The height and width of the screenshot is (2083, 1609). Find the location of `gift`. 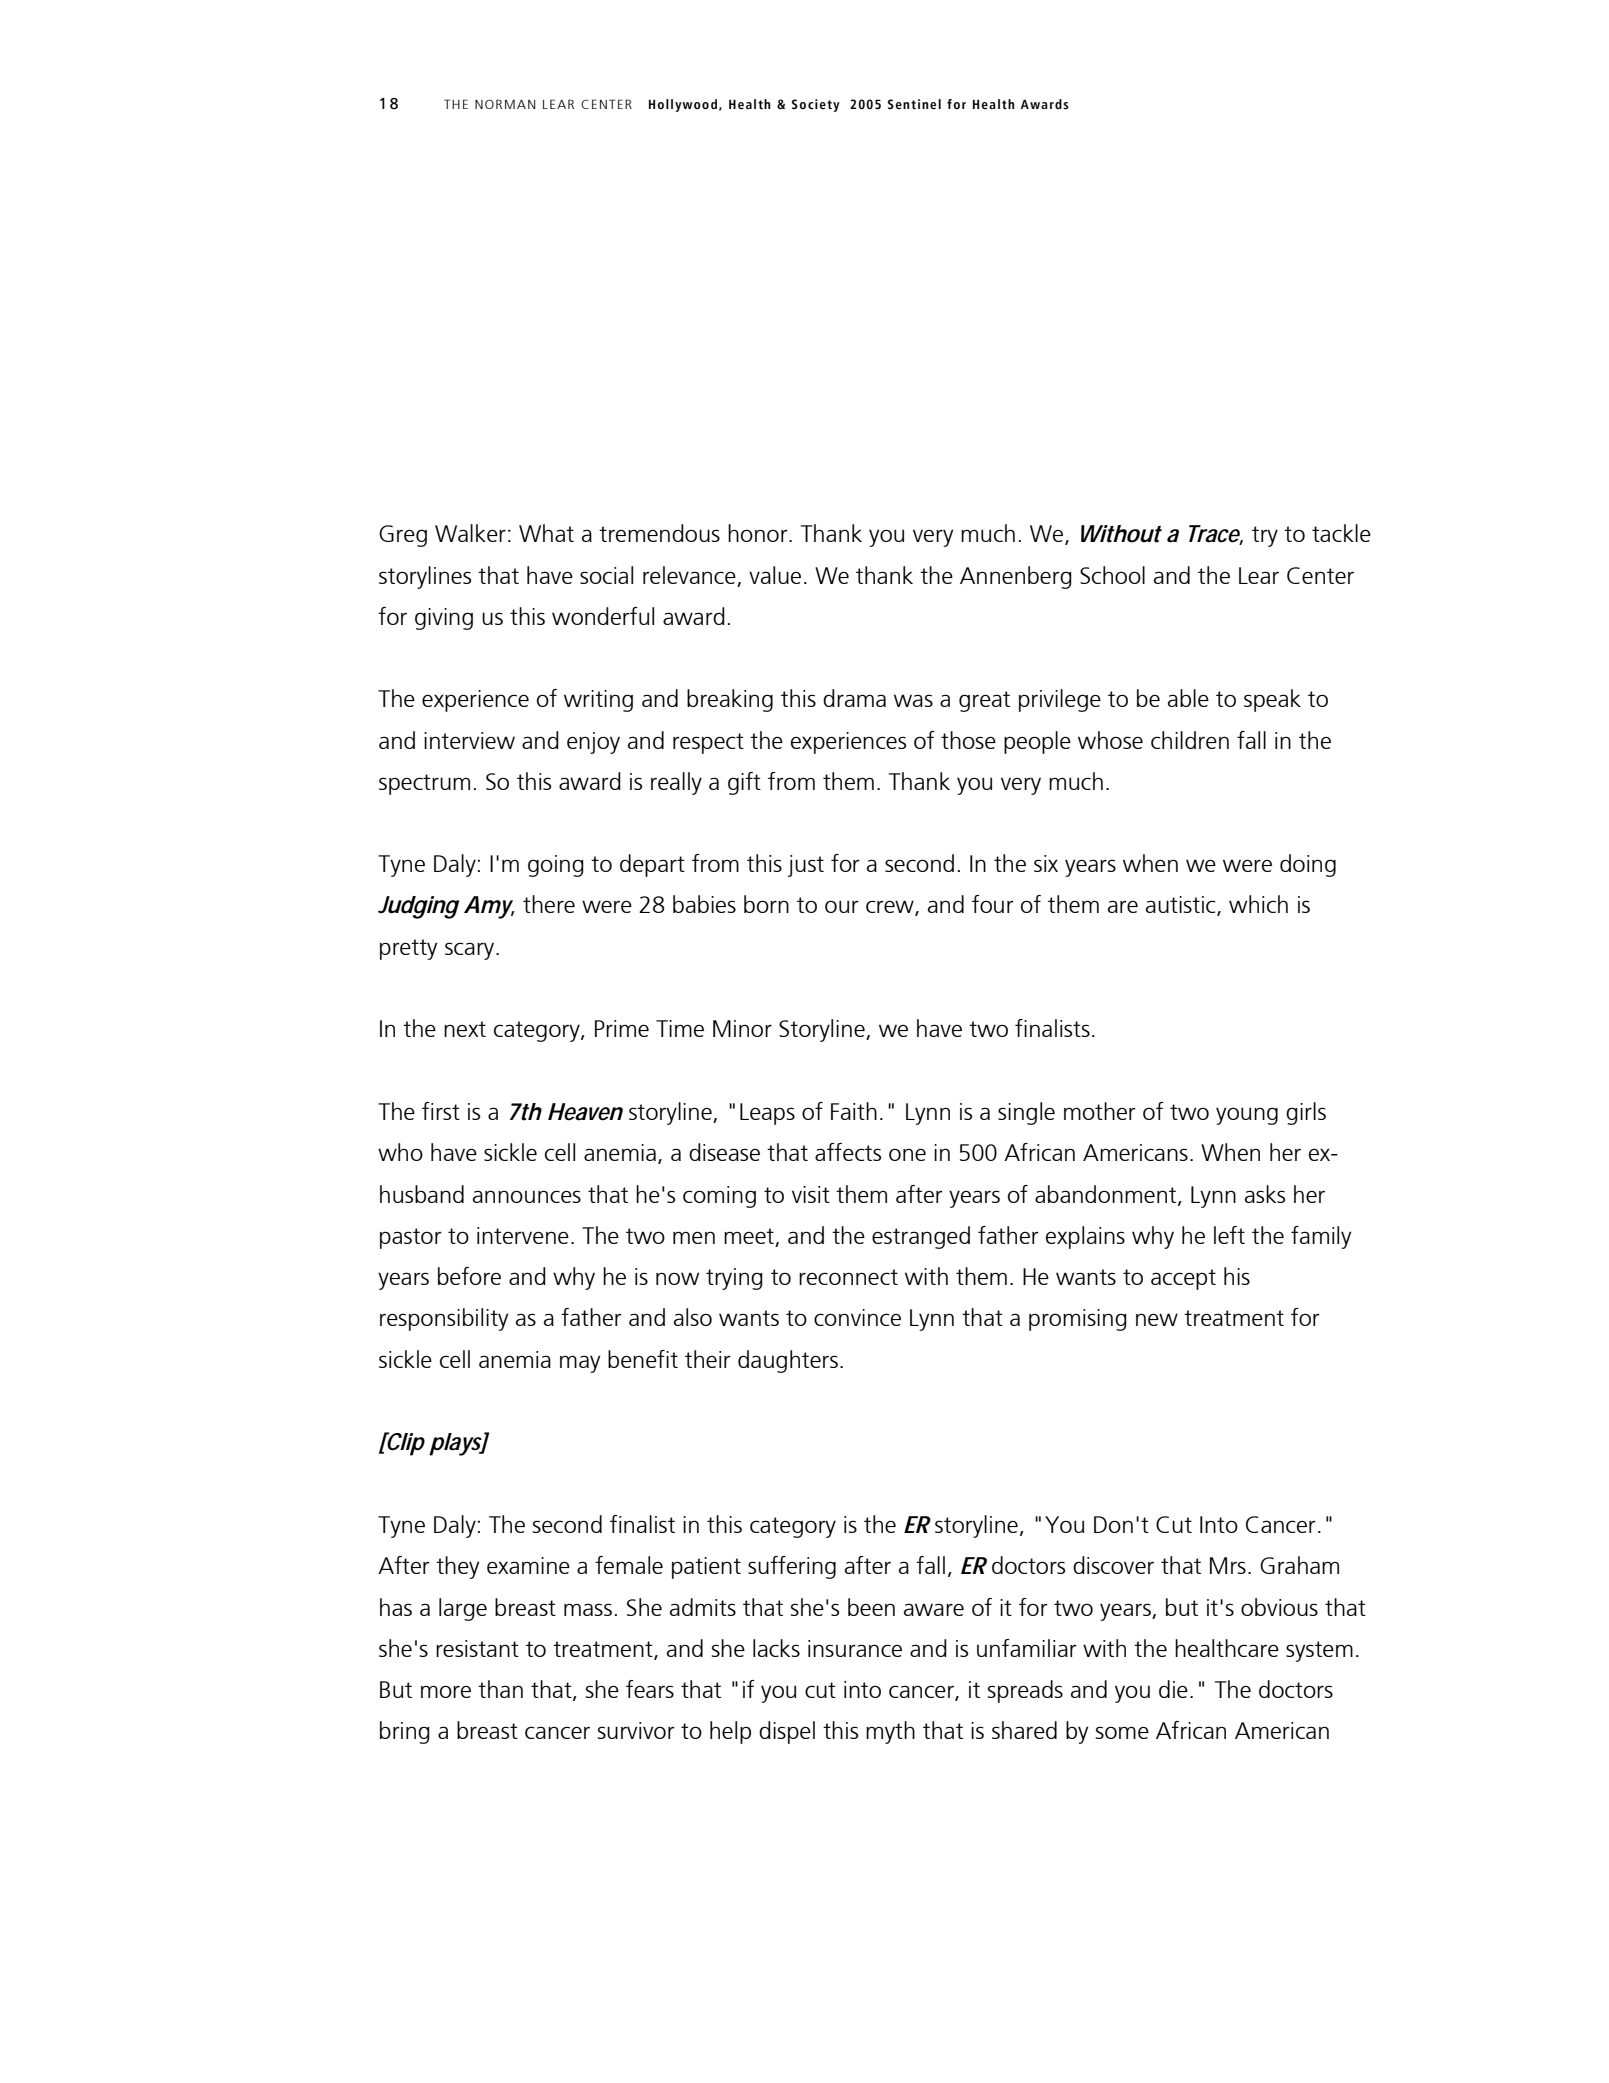

gift is located at coordinates (744, 783).
